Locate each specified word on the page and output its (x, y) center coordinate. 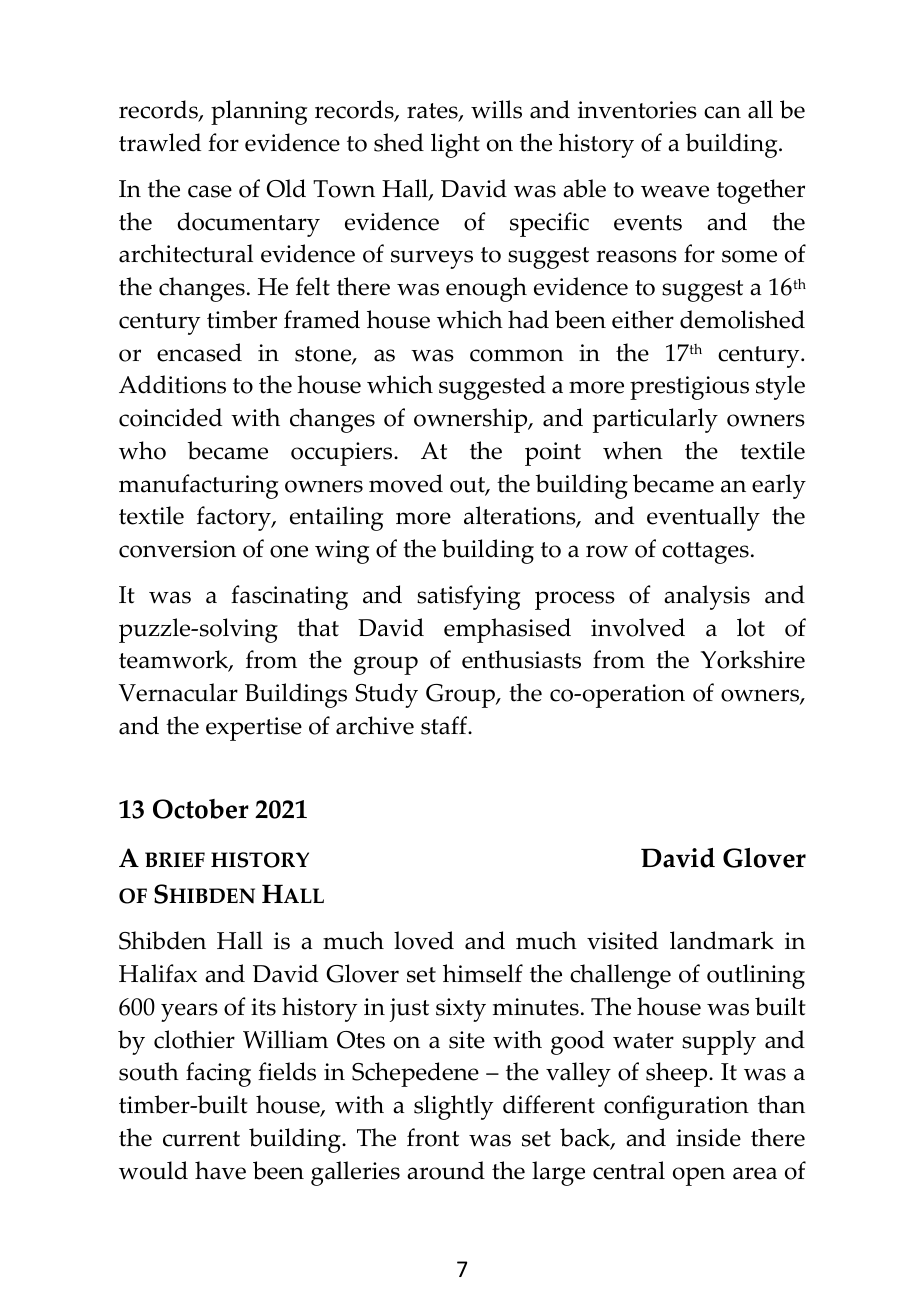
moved (406, 483)
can (722, 112)
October (201, 809)
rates (433, 112)
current (201, 1139)
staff (445, 725)
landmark (722, 940)
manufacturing (198, 486)
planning (259, 112)
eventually (703, 518)
